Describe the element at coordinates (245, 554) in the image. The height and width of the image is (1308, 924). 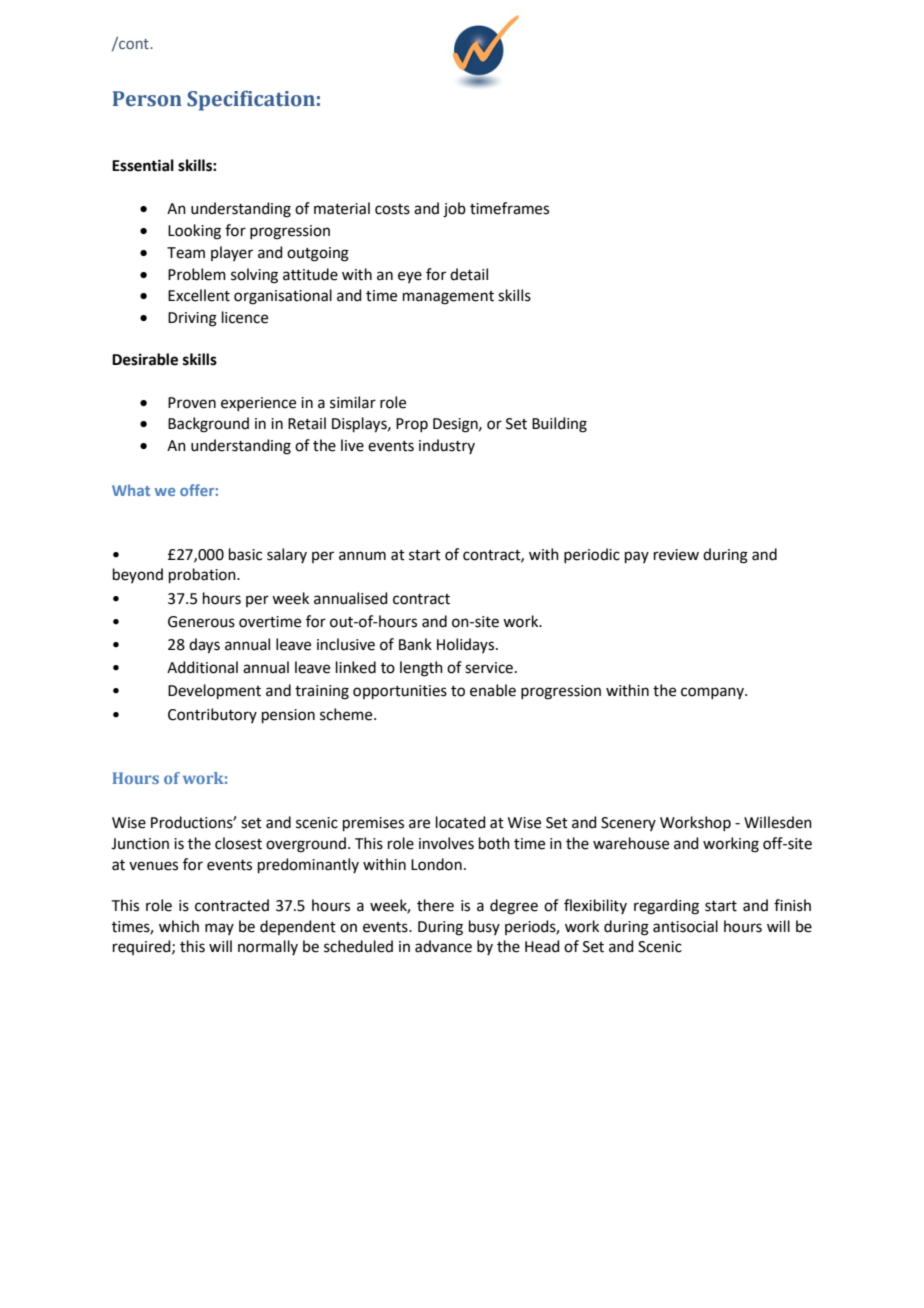
I see `basic` at that location.
